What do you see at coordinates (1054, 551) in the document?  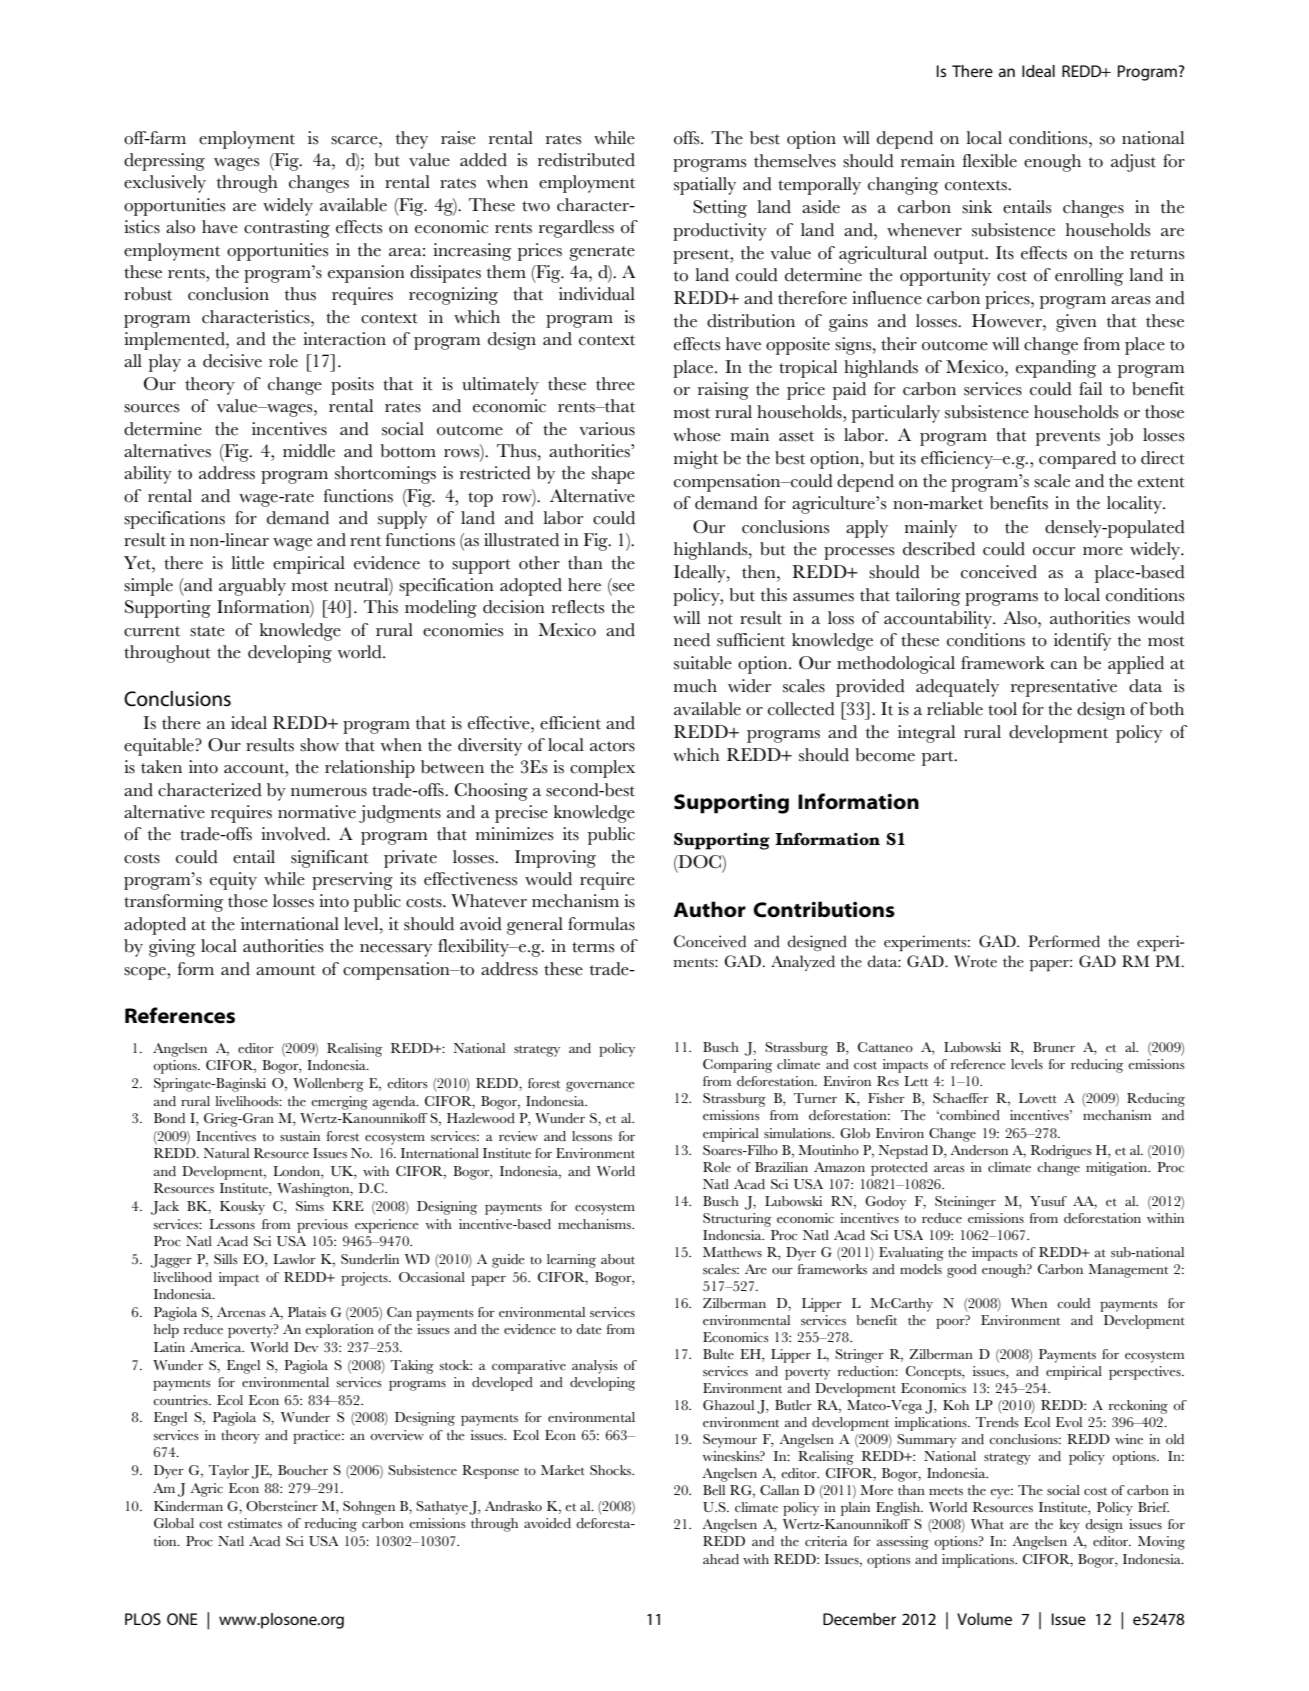 I see `occur` at bounding box center [1054, 551].
